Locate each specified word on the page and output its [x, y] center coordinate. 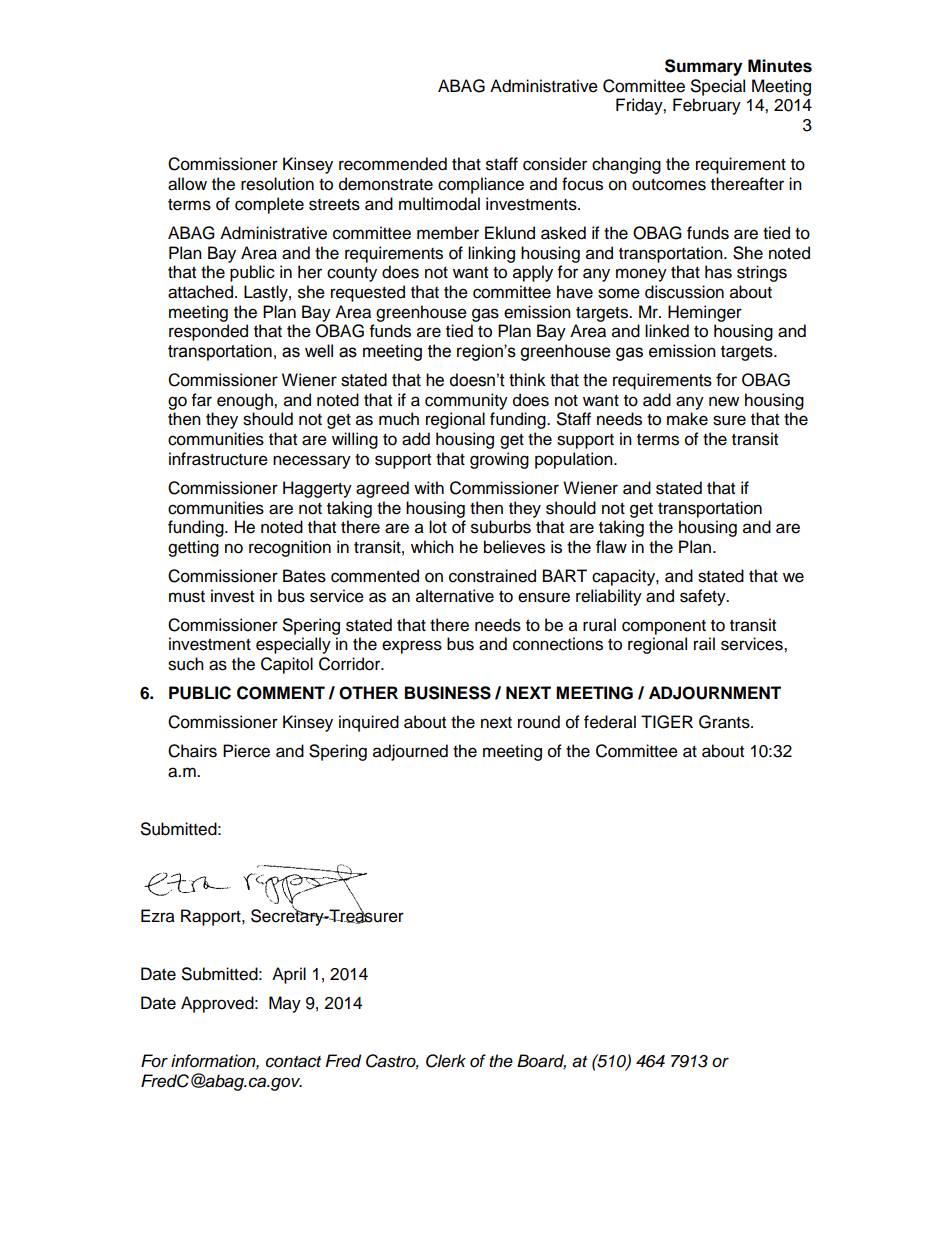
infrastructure [218, 459]
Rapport [212, 917]
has [718, 272]
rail [704, 644]
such [186, 664]
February [707, 106]
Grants [725, 722]
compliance [481, 185]
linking [491, 254]
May [285, 1004]
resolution [277, 184]
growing [499, 460]
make [687, 419]
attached [200, 292]
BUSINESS [448, 693]
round [539, 722]
